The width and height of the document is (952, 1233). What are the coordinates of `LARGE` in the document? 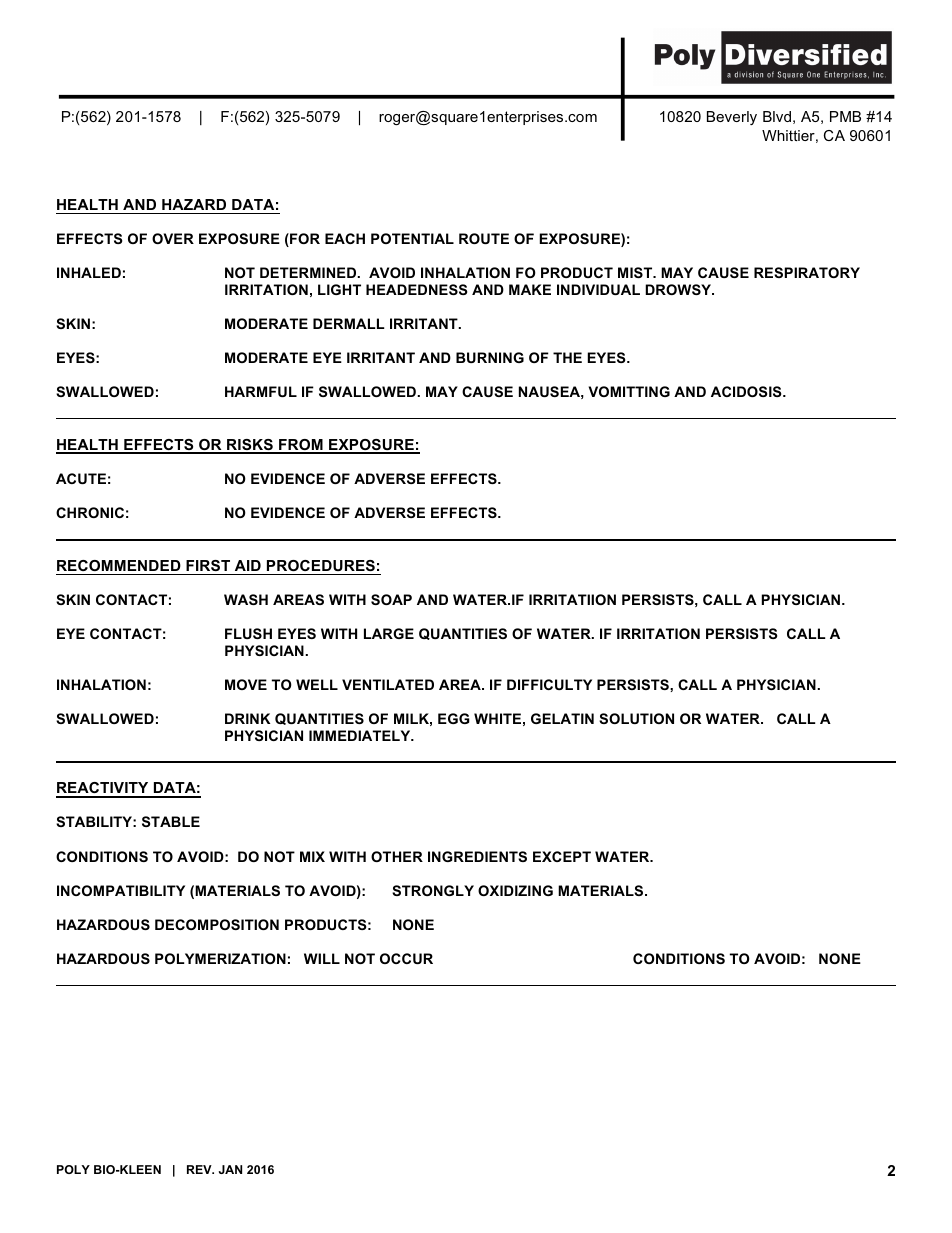 It's located at (389, 633).
